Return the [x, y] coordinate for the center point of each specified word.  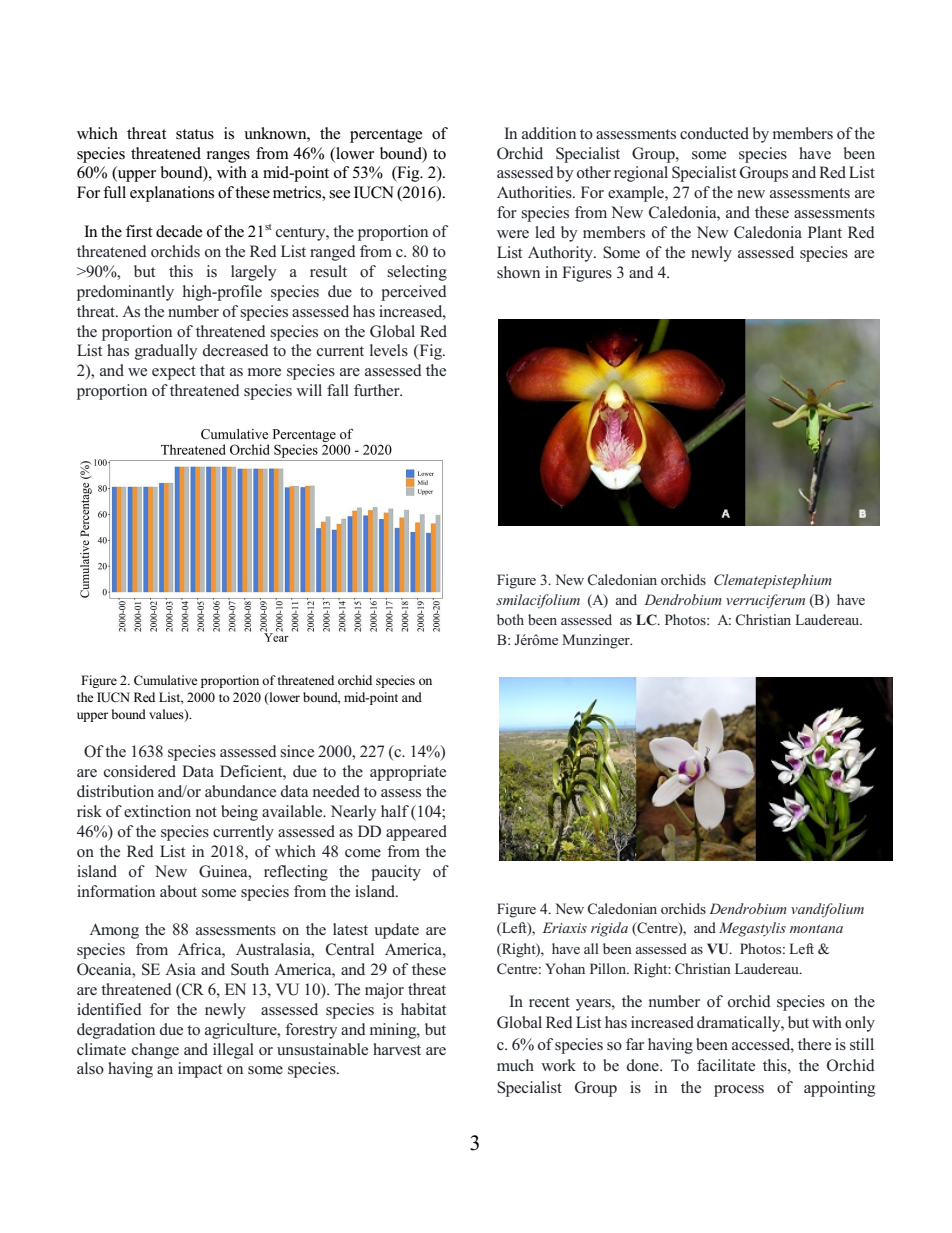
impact [200, 1070]
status [195, 134]
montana [816, 928]
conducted [714, 133]
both [510, 619]
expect [174, 373]
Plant [825, 232]
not [206, 812]
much [515, 1065]
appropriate [408, 773]
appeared [416, 833]
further [378, 390]
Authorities [535, 192]
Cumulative [166, 680]
